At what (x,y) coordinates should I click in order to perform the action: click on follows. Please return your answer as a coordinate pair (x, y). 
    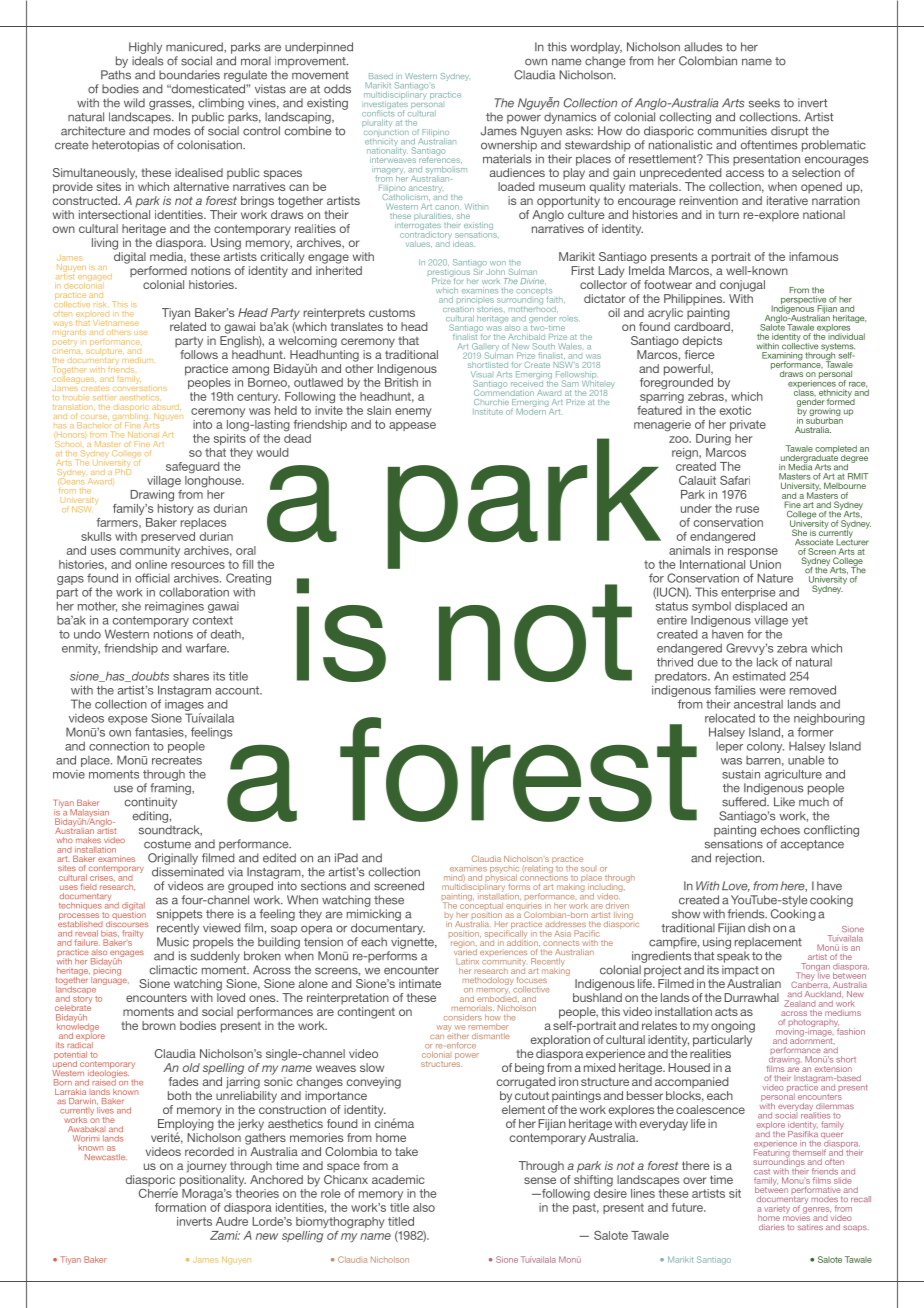
    Looking at the image, I should click on (199, 353).
